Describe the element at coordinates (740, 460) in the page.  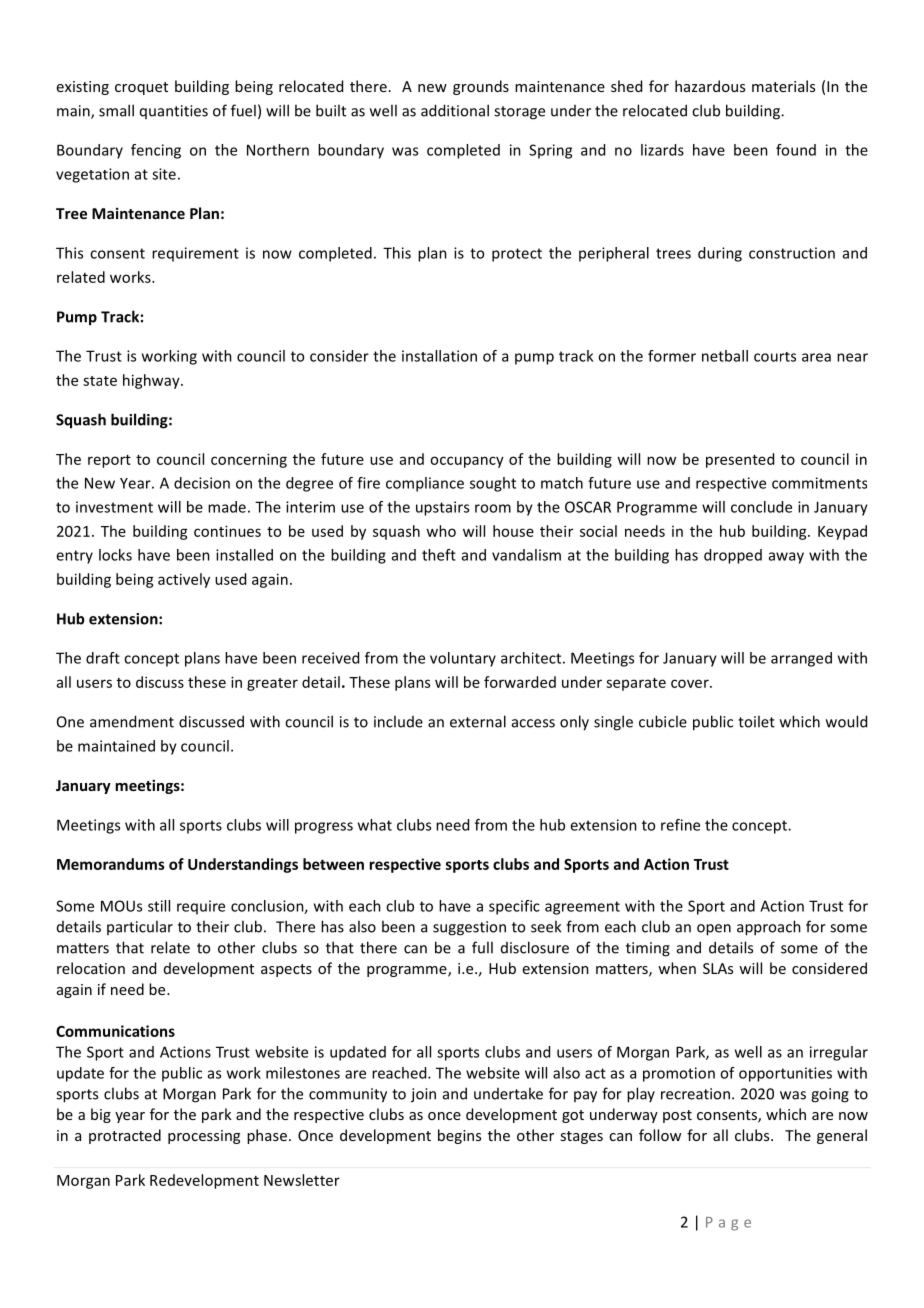
I see `presented` at that location.
